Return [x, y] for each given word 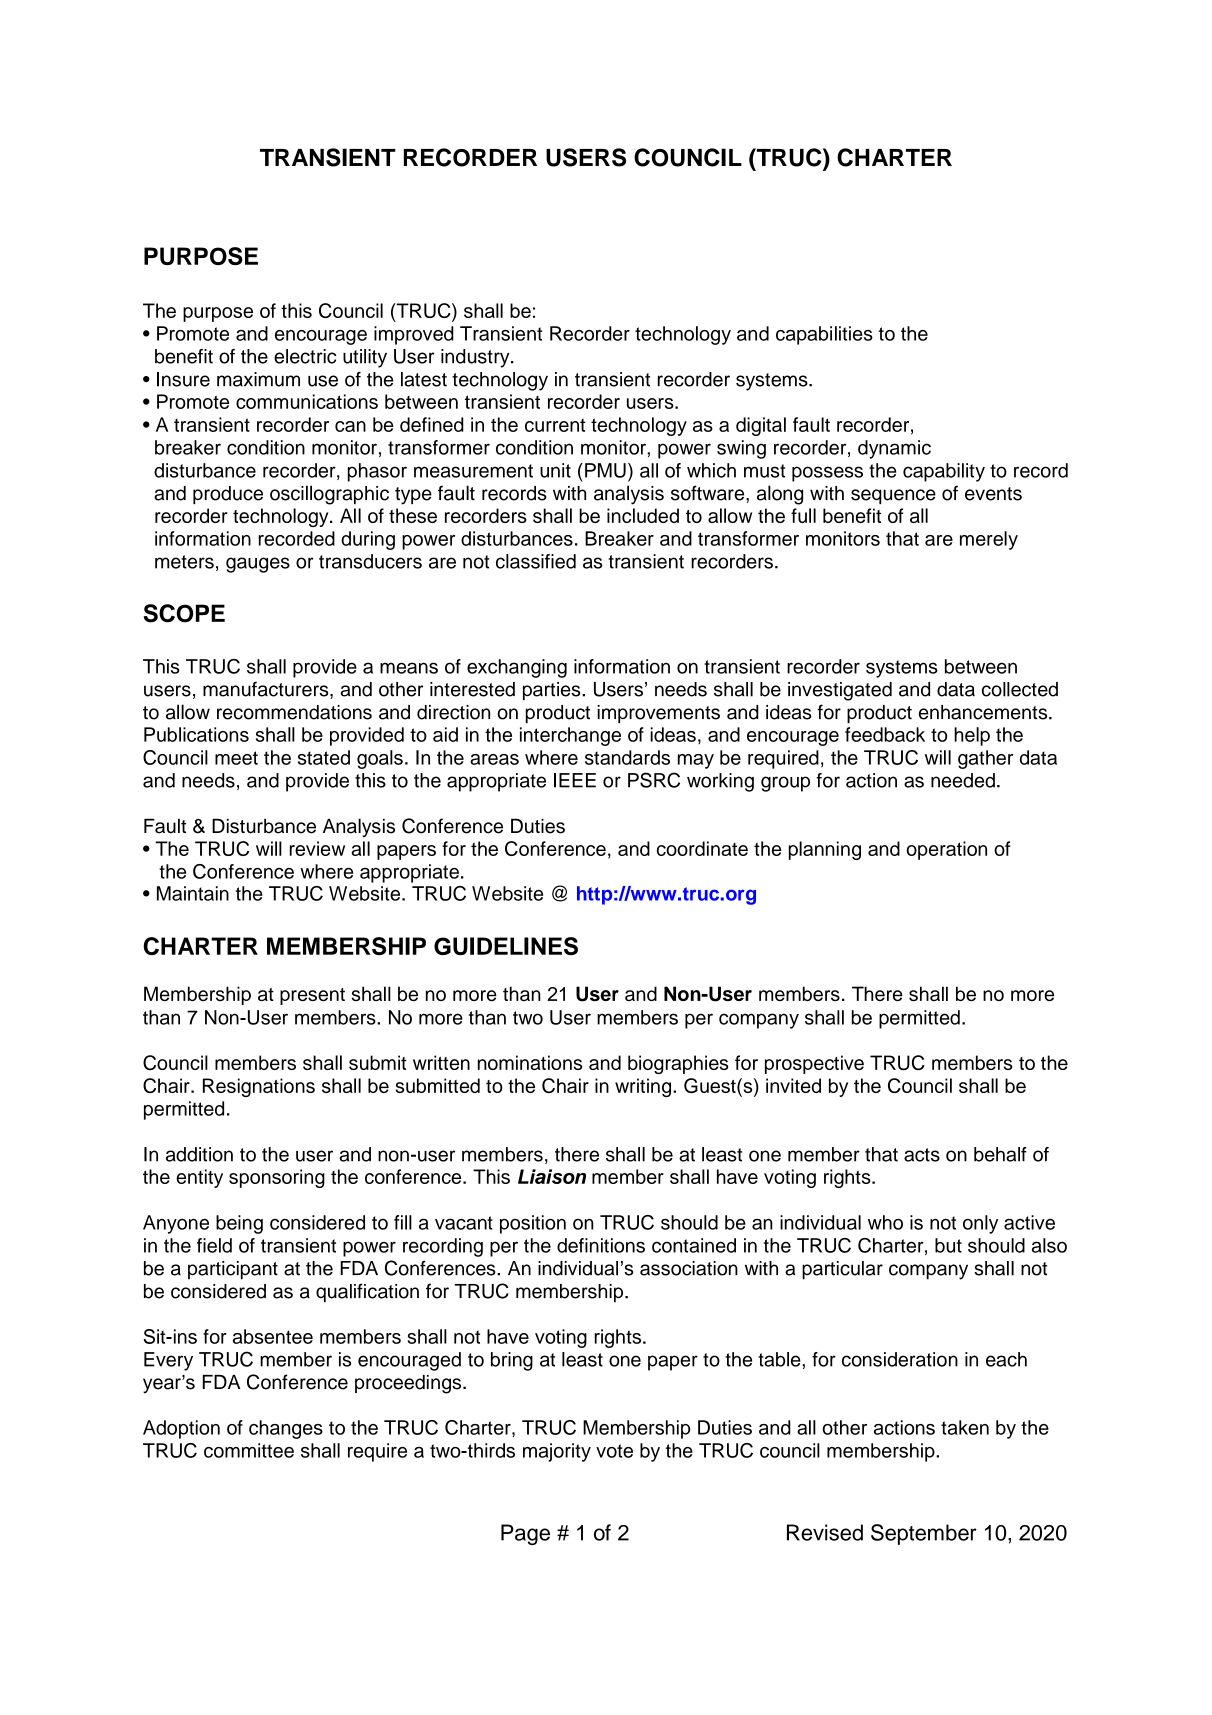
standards [627, 757]
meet [236, 758]
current [555, 425]
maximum [258, 379]
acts [922, 1155]
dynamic [894, 449]
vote [614, 1451]
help [972, 736]
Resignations [259, 1087]
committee [249, 1450]
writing [644, 1087]
